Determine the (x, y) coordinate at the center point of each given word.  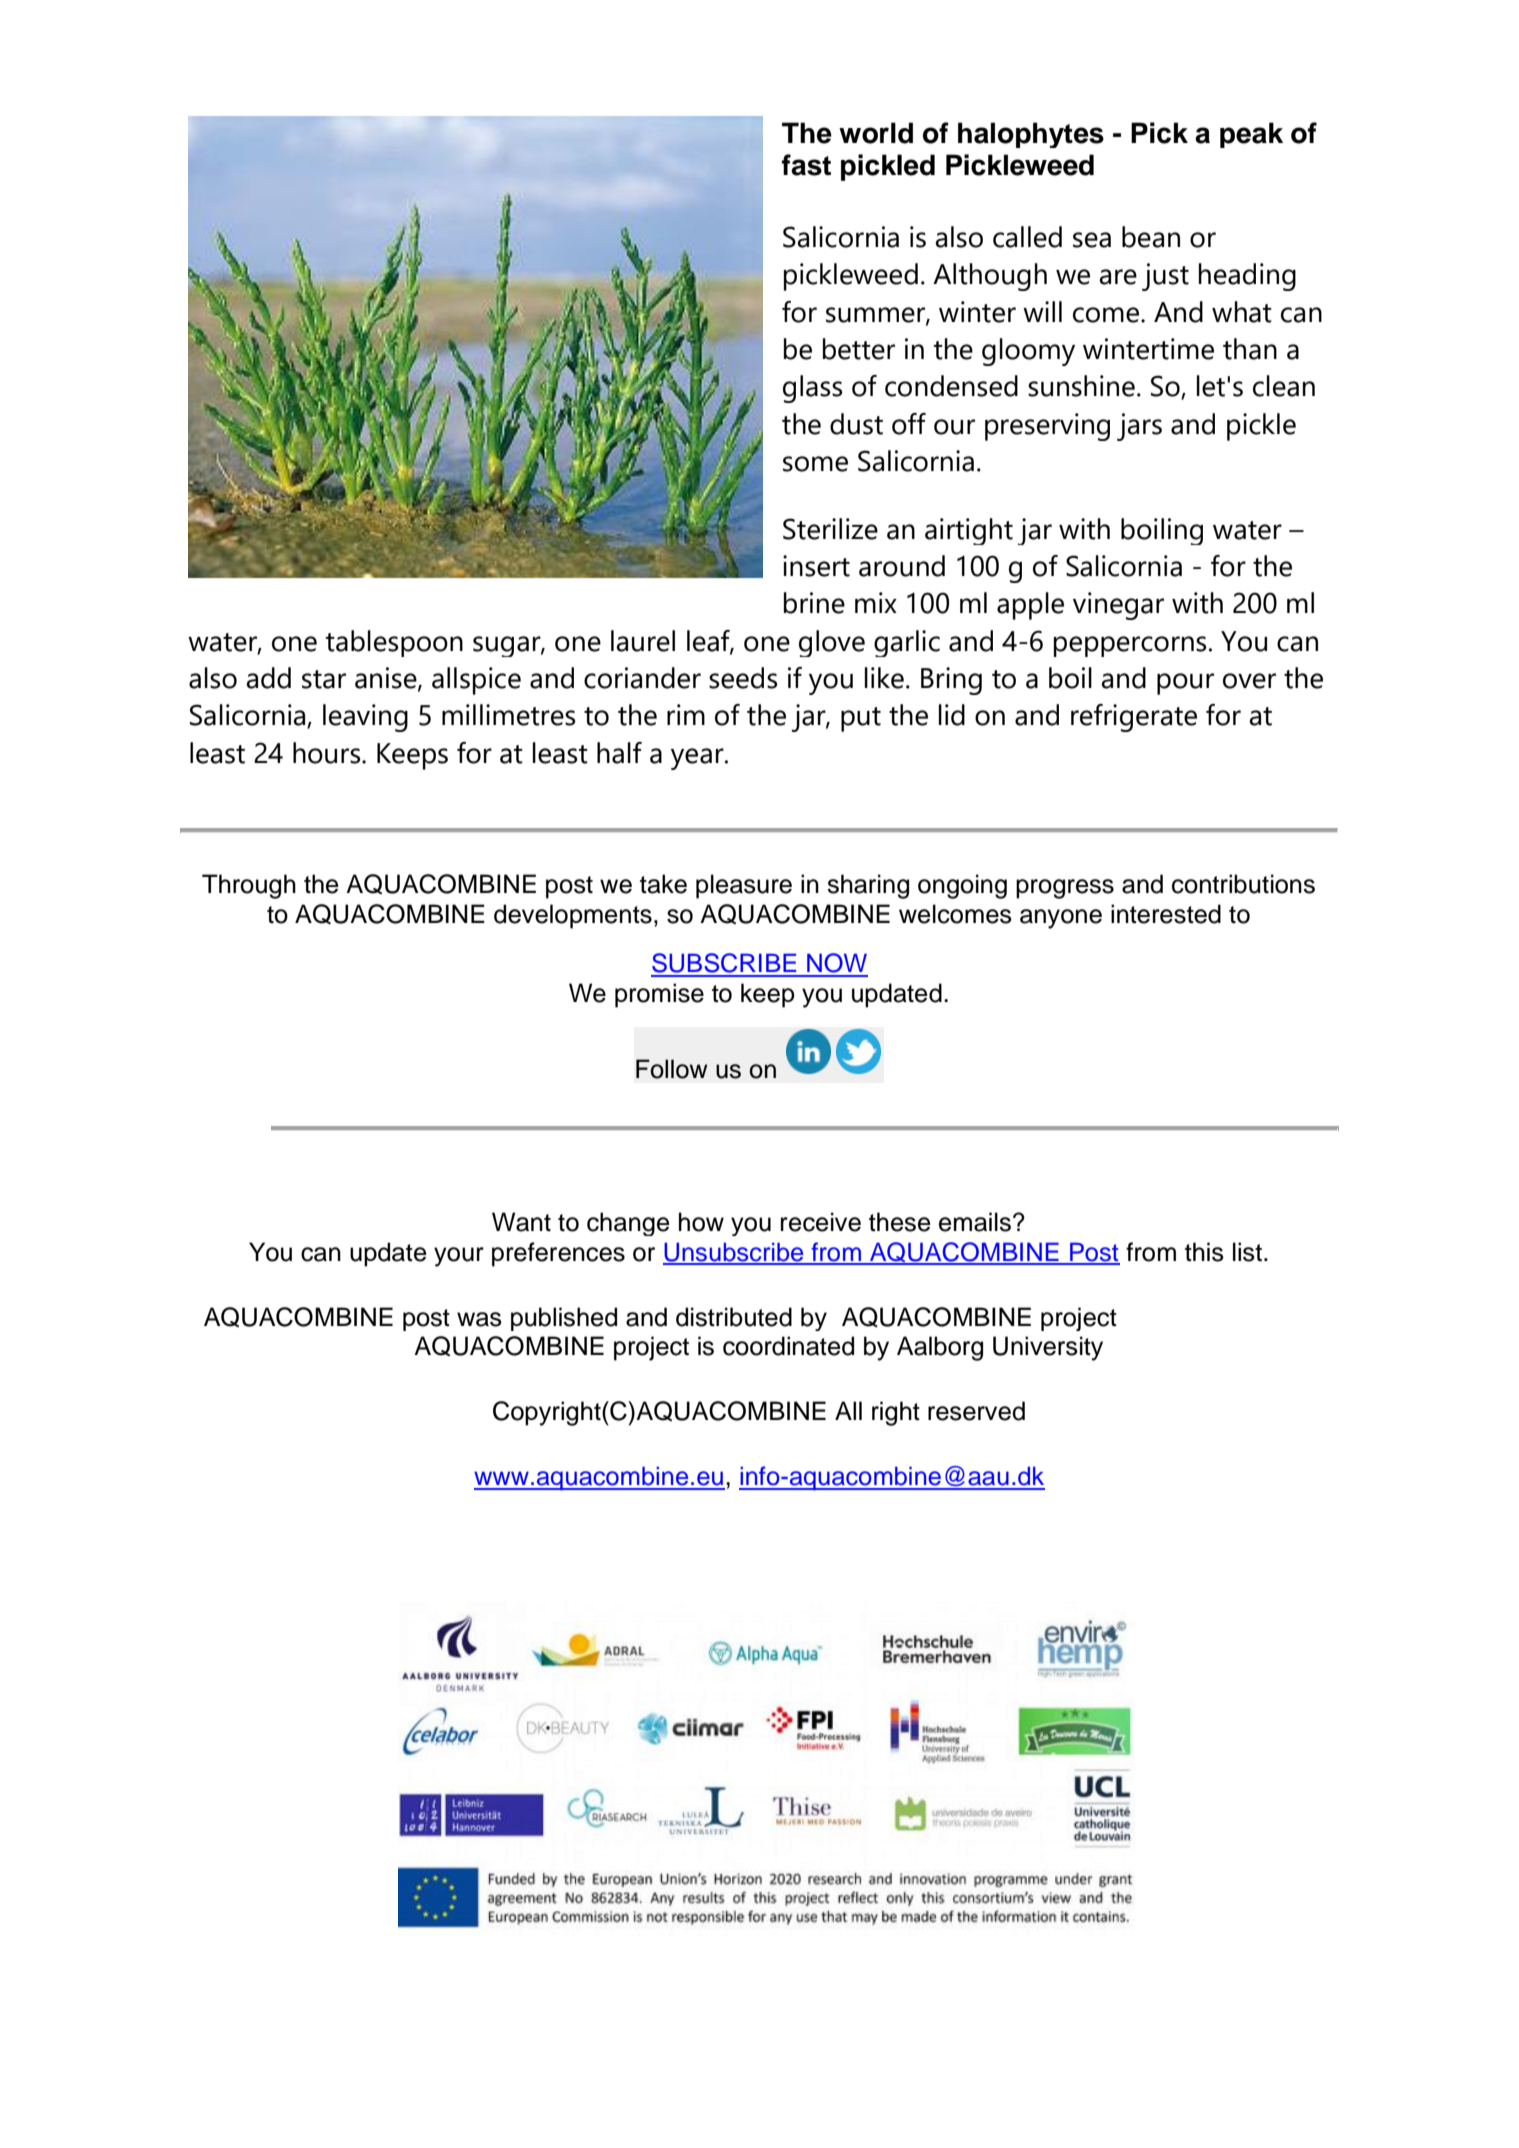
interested (1166, 914)
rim (686, 714)
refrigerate (1134, 718)
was (479, 1319)
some (815, 464)
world (876, 133)
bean (1151, 237)
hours (328, 753)
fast (806, 165)
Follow (672, 1069)
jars (1139, 427)
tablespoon (394, 643)
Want (521, 1222)
